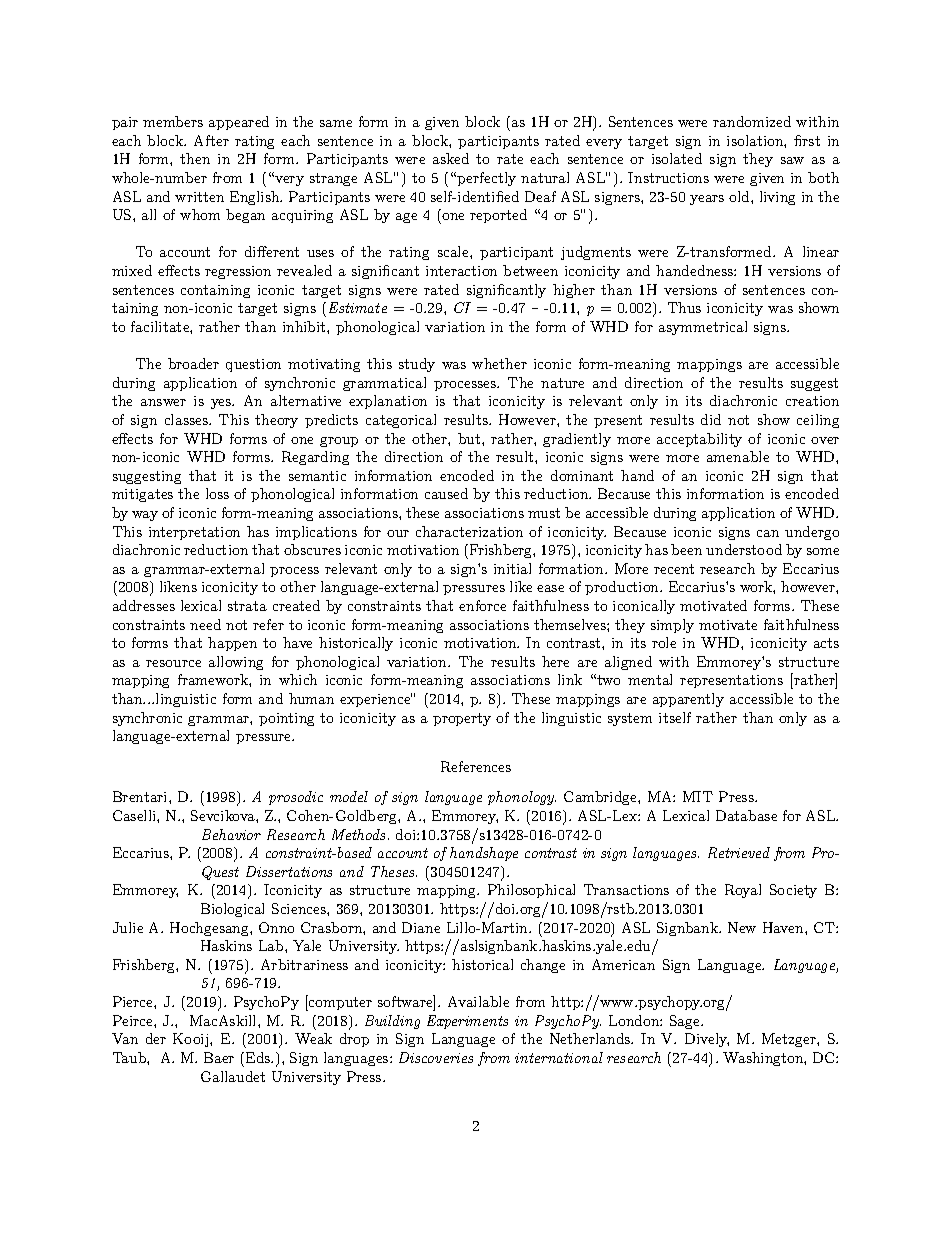 This screenshot has height=1233, width=952. What do you see at coordinates (211, 140) in the screenshot?
I see `After` at bounding box center [211, 140].
